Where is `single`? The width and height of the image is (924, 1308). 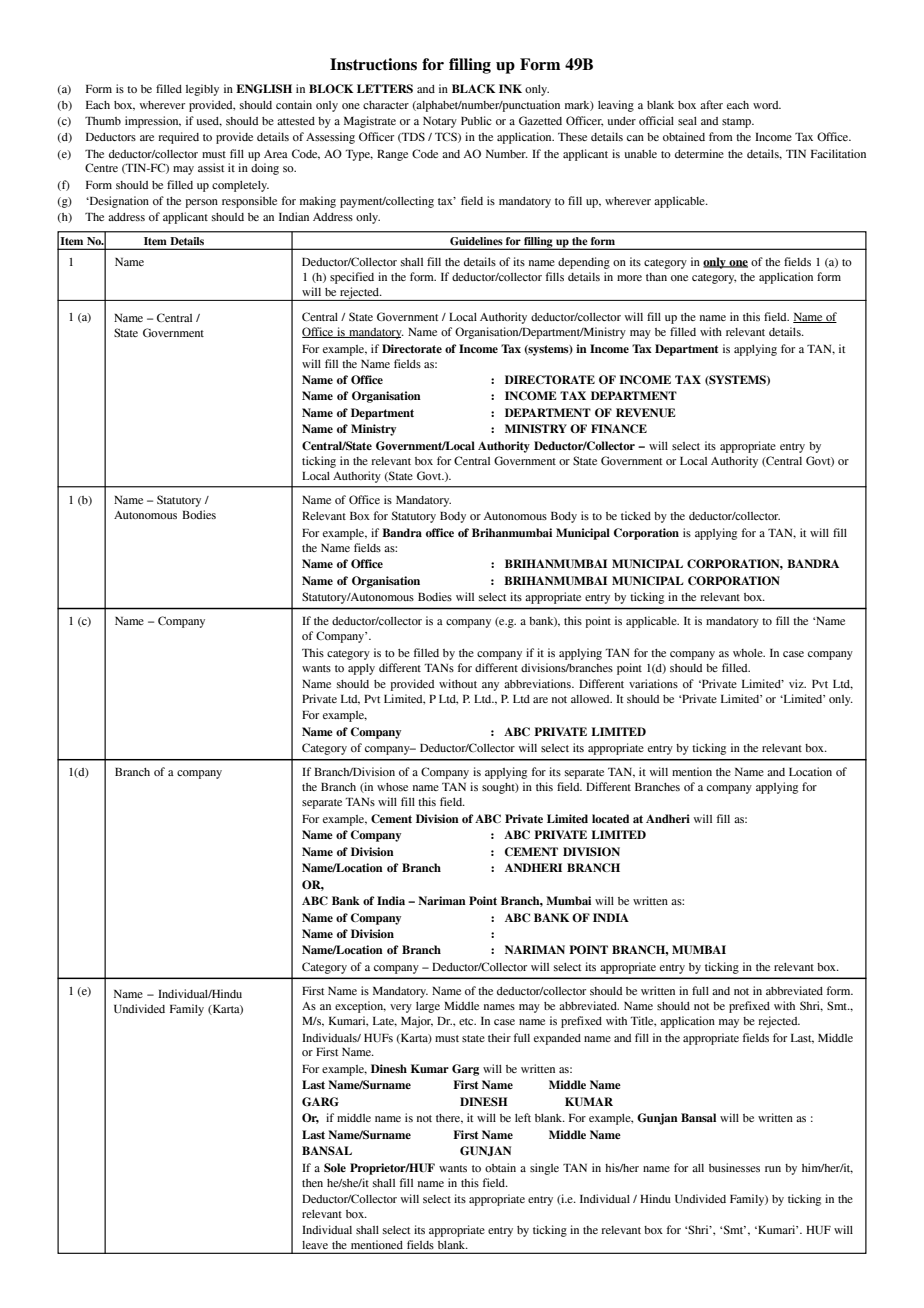
single is located at coordinates (544, 1169).
